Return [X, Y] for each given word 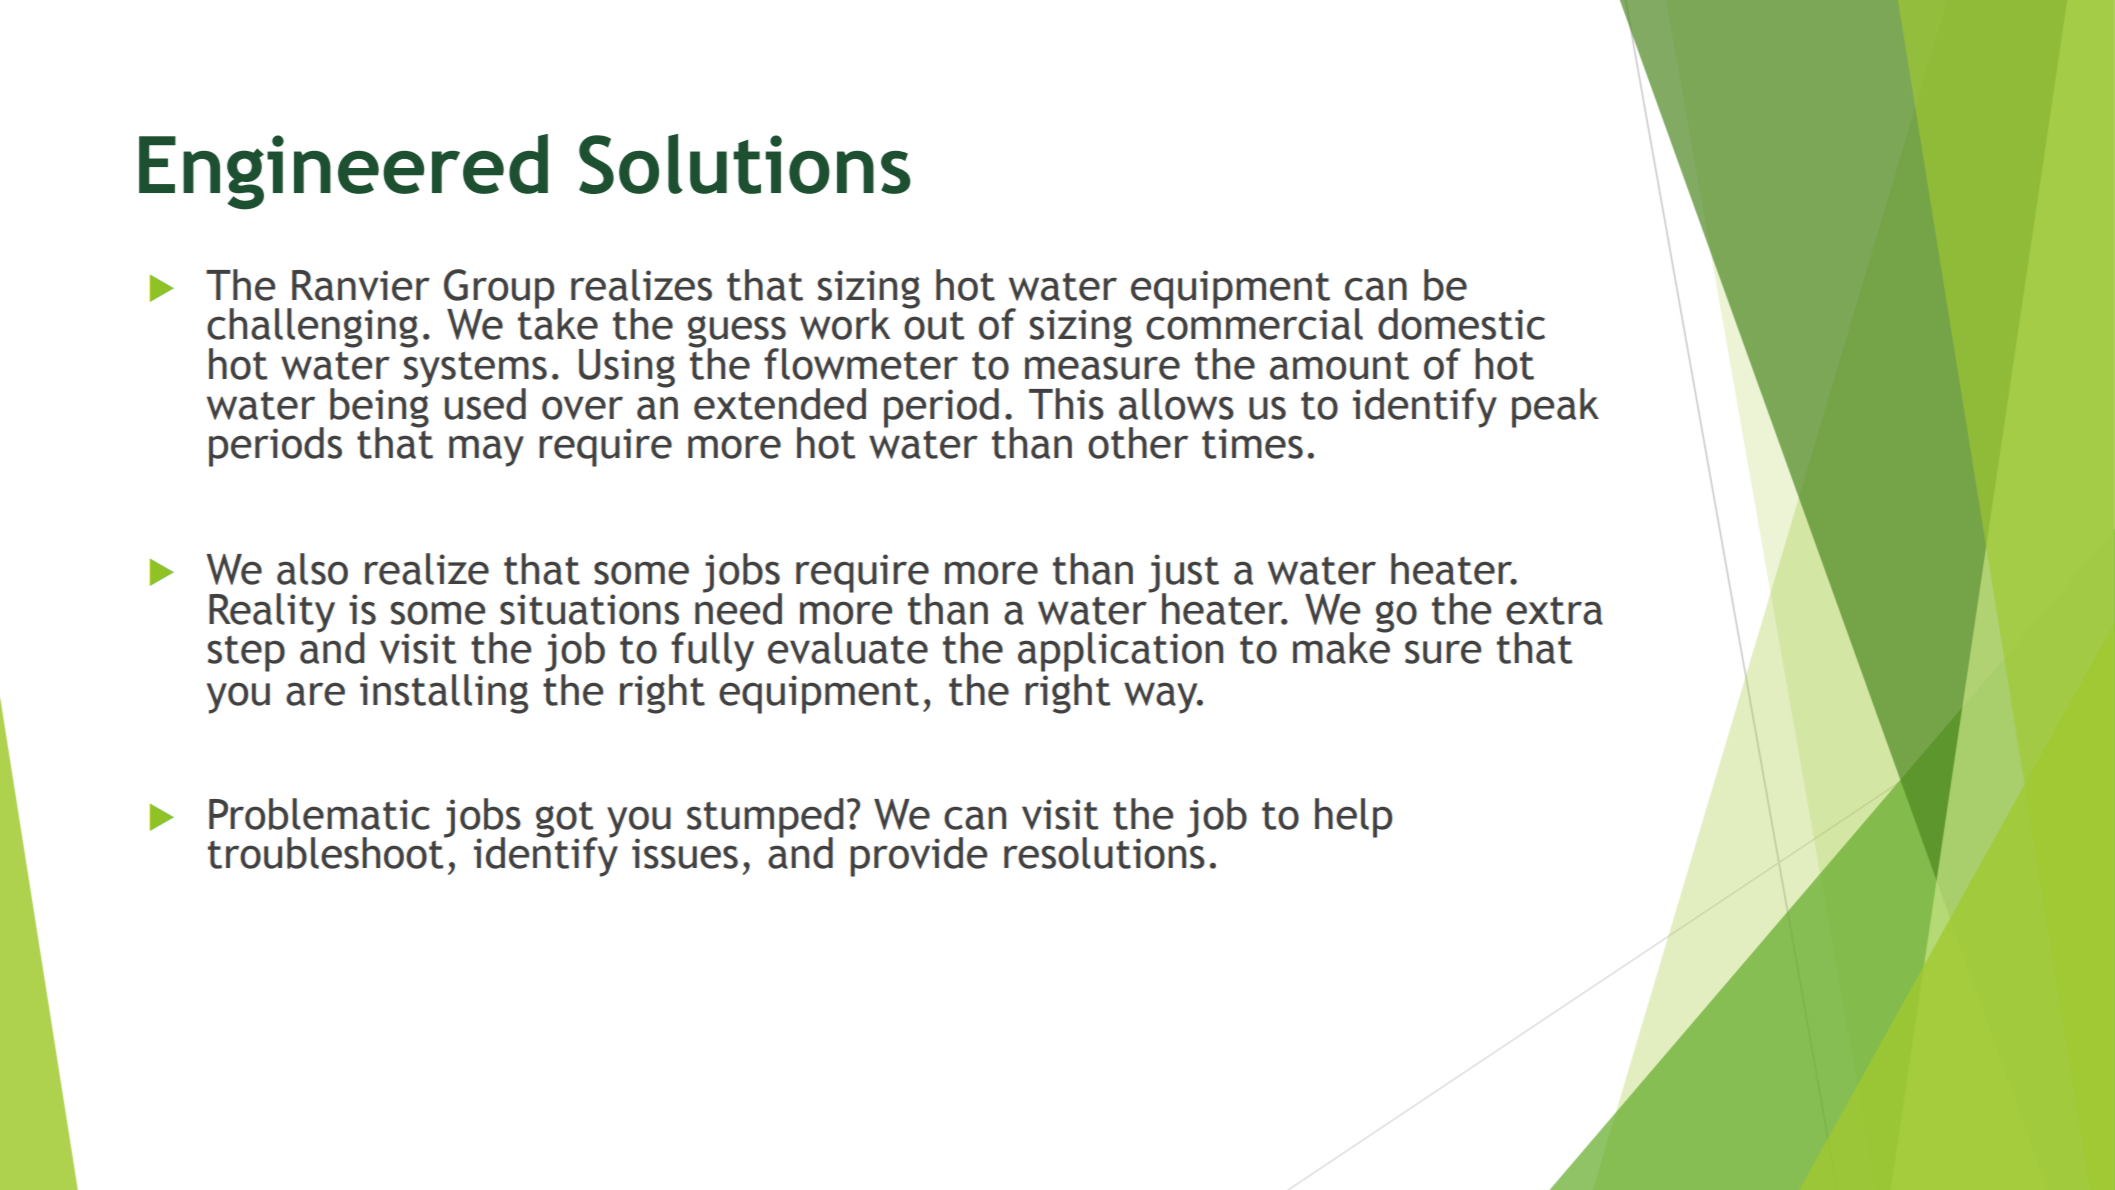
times [1252, 443]
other [1138, 443]
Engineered [343, 172]
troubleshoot [327, 852]
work [845, 324]
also [312, 569]
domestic [1461, 324]
